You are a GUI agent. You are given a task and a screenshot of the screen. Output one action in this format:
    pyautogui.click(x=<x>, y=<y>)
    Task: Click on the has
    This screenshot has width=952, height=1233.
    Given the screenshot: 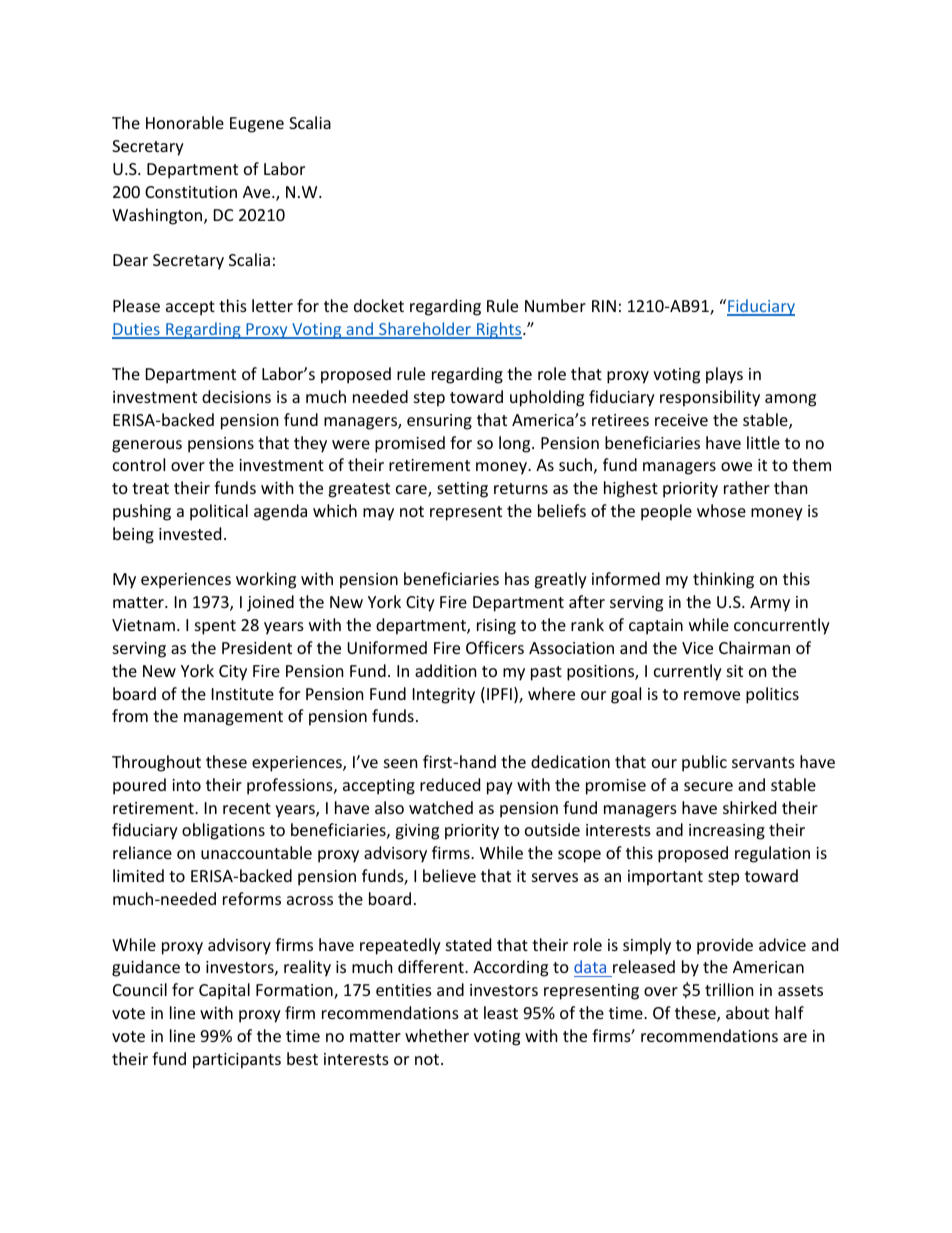 What is the action you would take?
    pyautogui.click(x=517, y=578)
